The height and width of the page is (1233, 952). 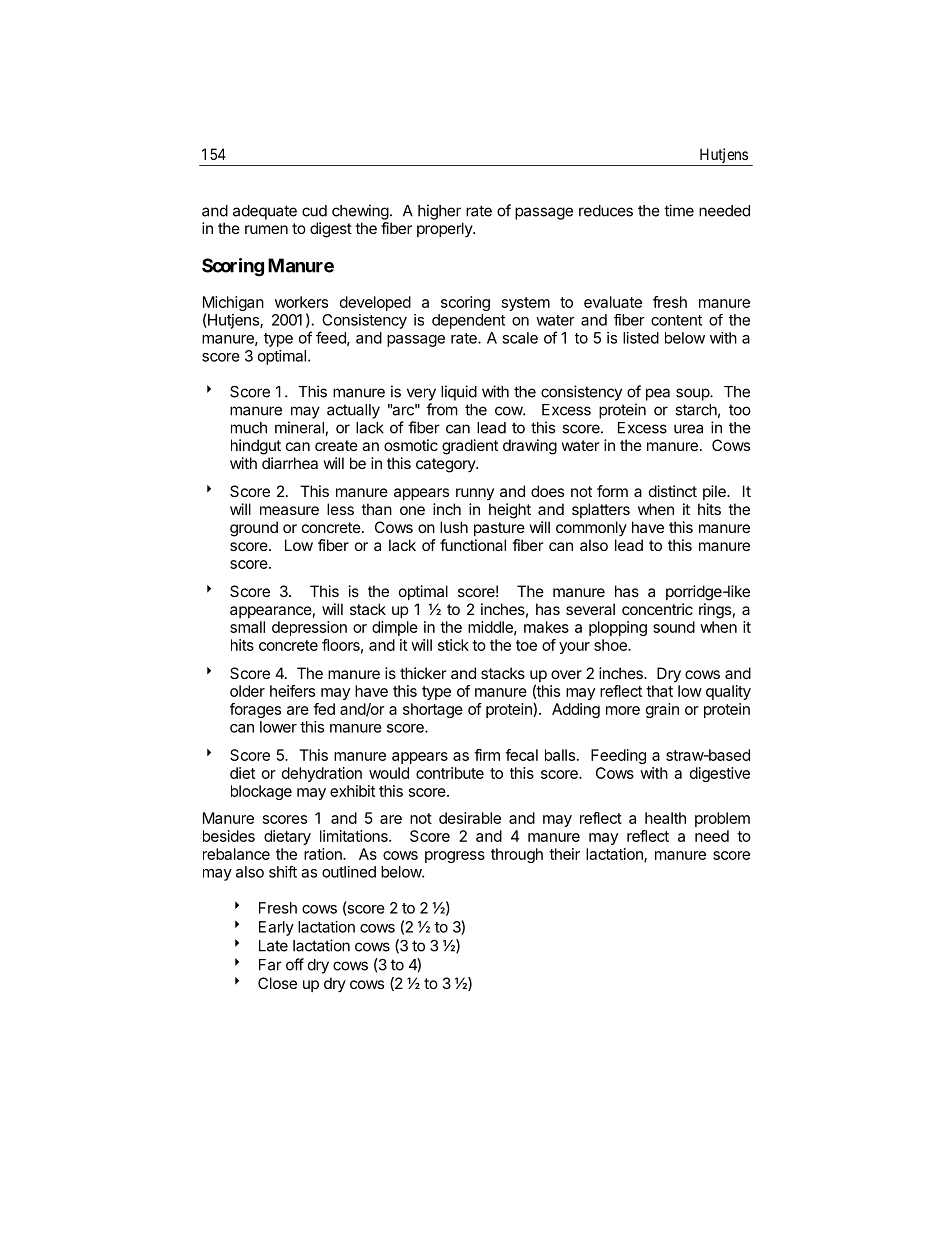 What do you see at coordinates (266, 229) in the page?
I see `rumen` at bounding box center [266, 229].
